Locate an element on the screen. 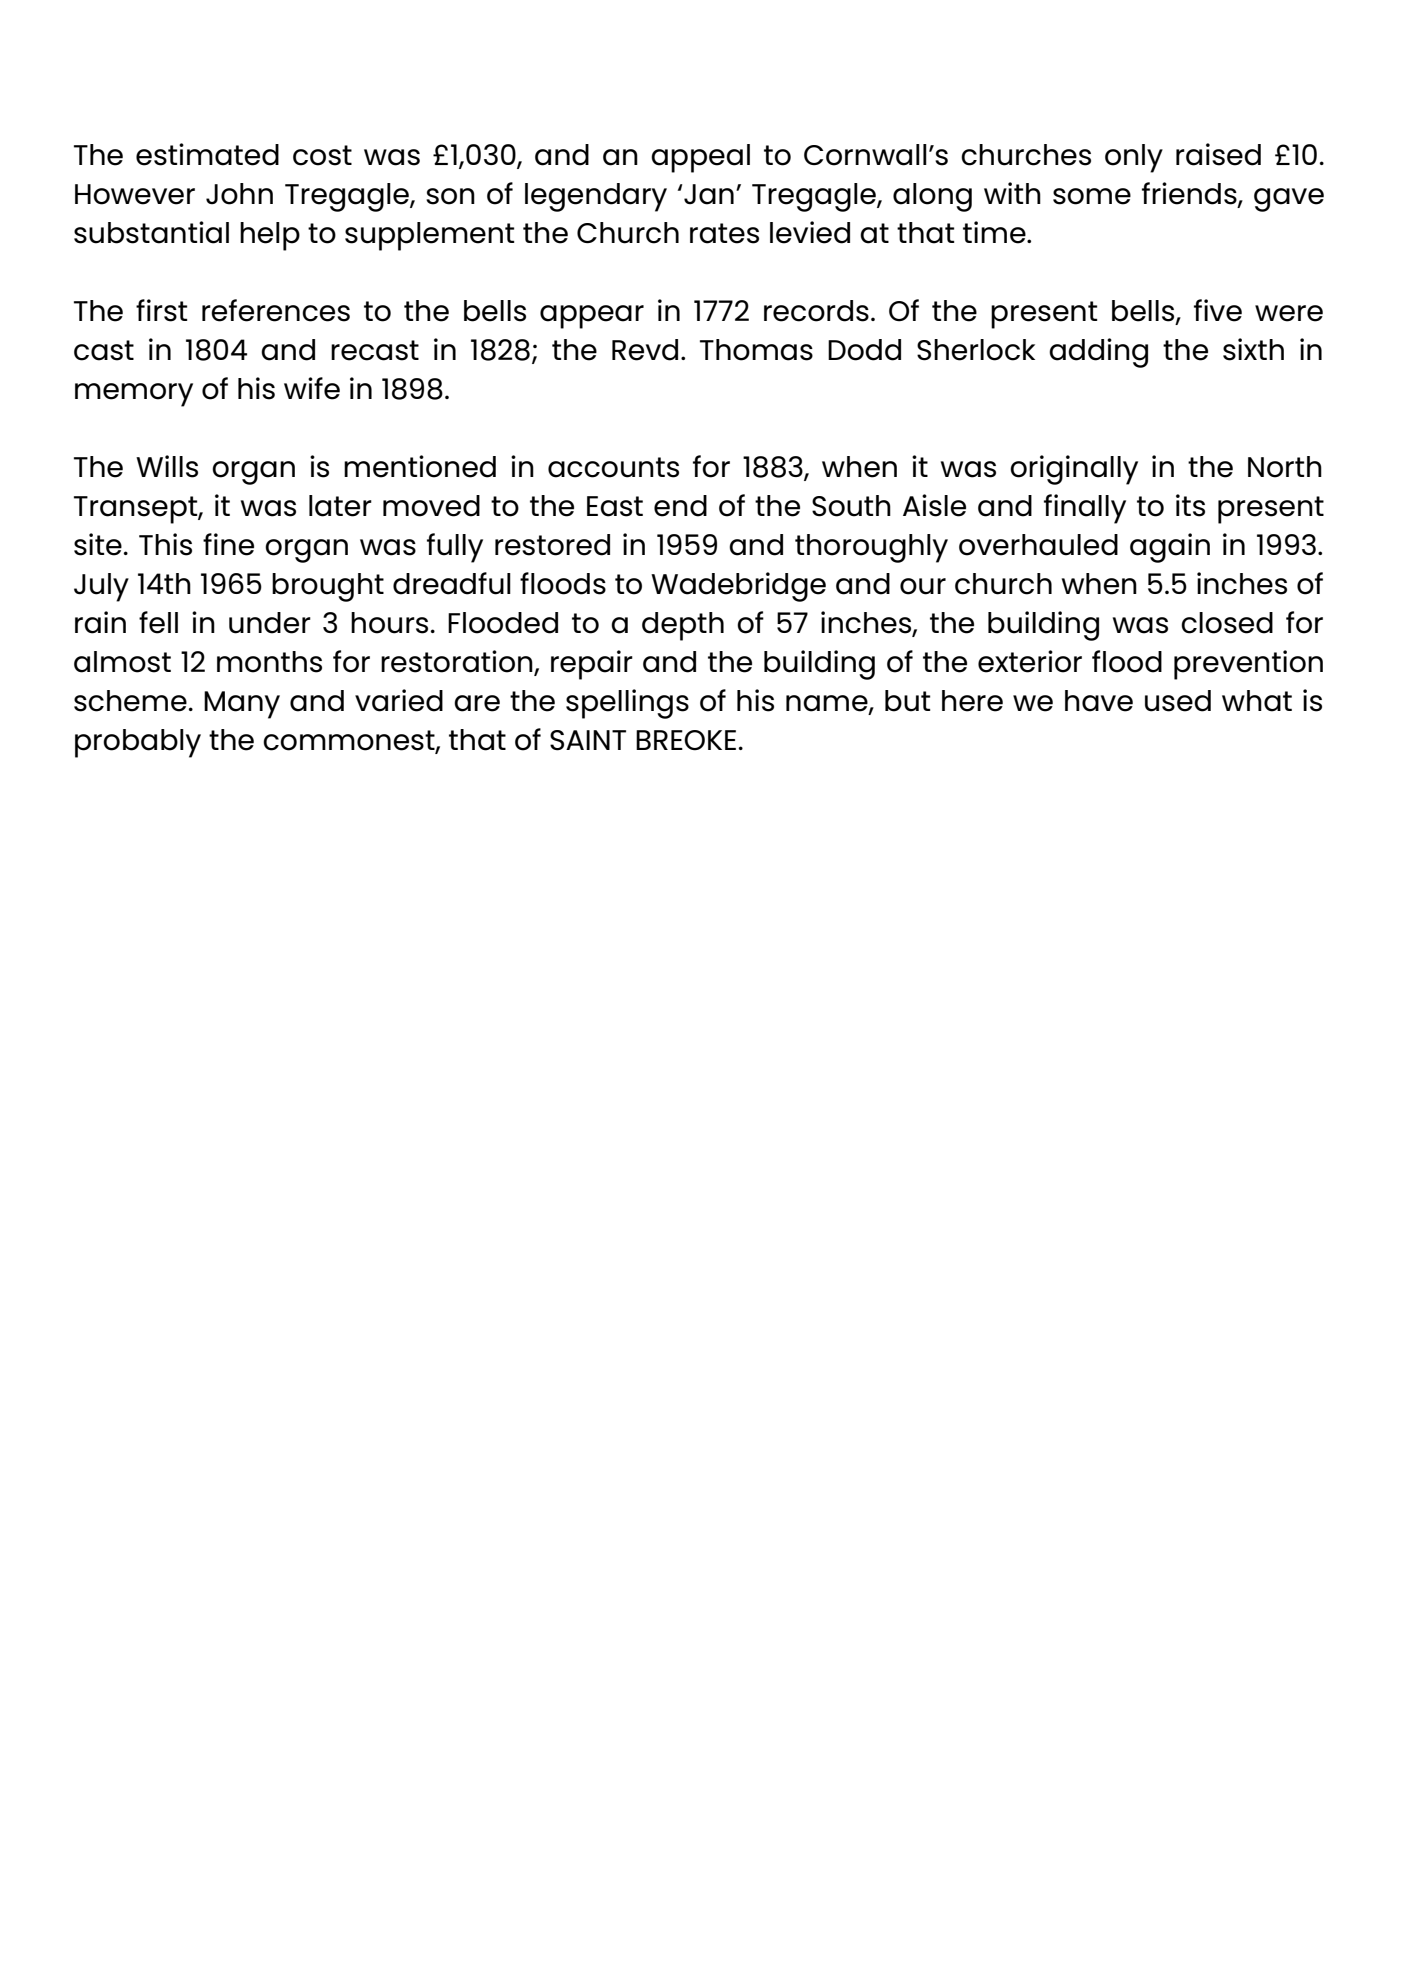 Image resolution: width=1406 pixels, height=1988 pixels. spellings is located at coordinates (627, 704).
